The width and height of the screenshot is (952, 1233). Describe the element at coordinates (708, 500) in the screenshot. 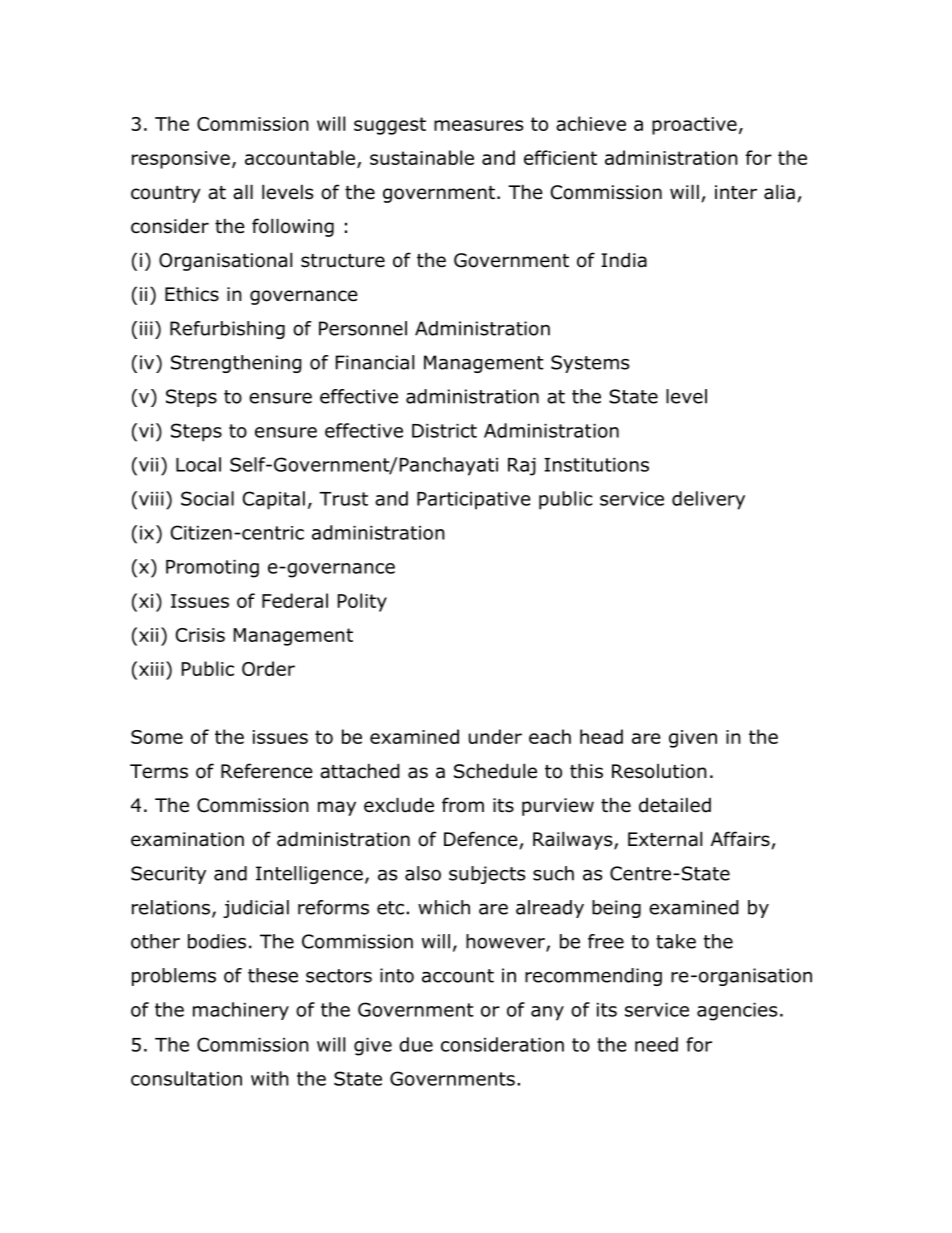

I see `delivery` at that location.
